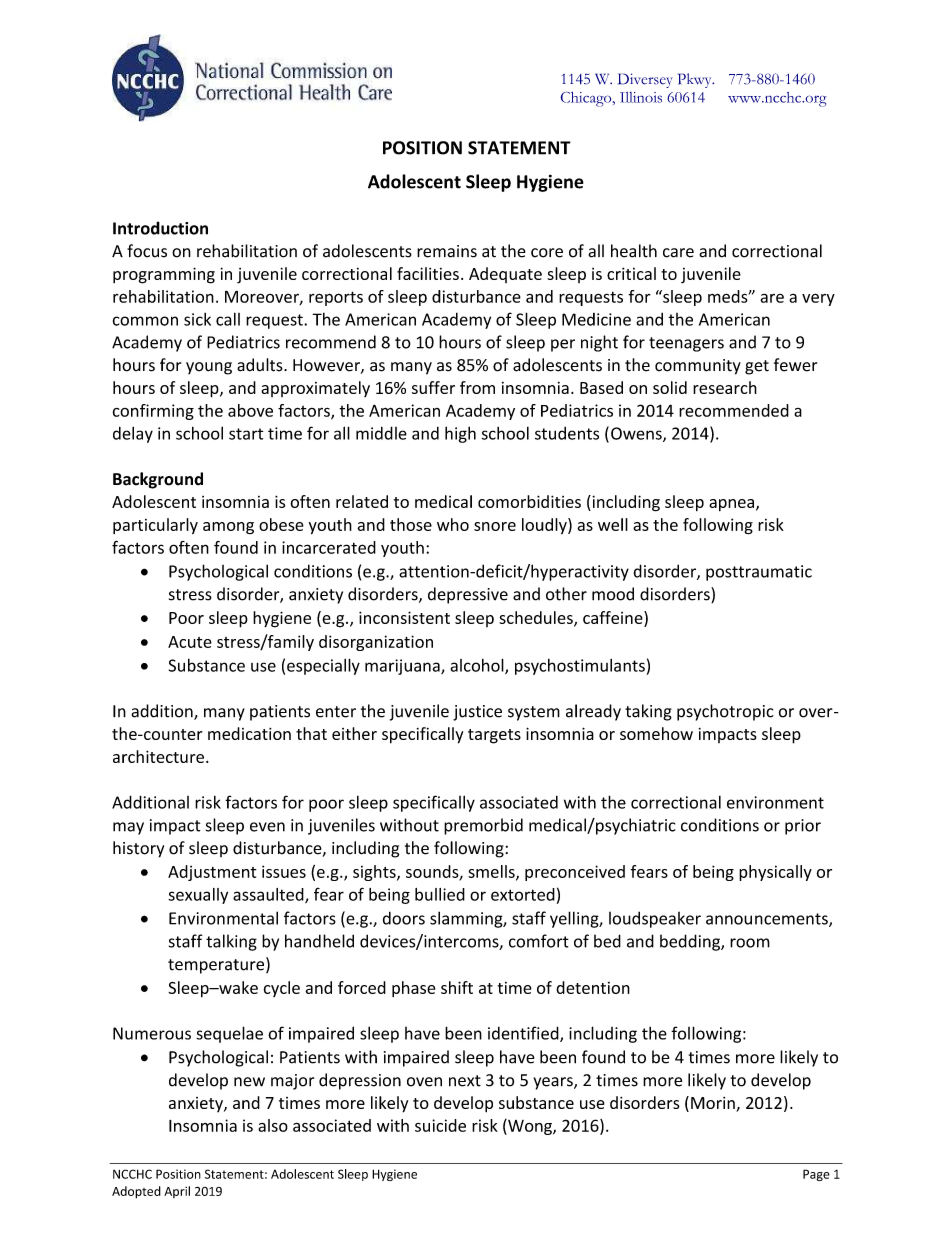 The height and width of the screenshot is (1233, 952). What do you see at coordinates (587, 99) in the screenshot?
I see `Chicago` at bounding box center [587, 99].
